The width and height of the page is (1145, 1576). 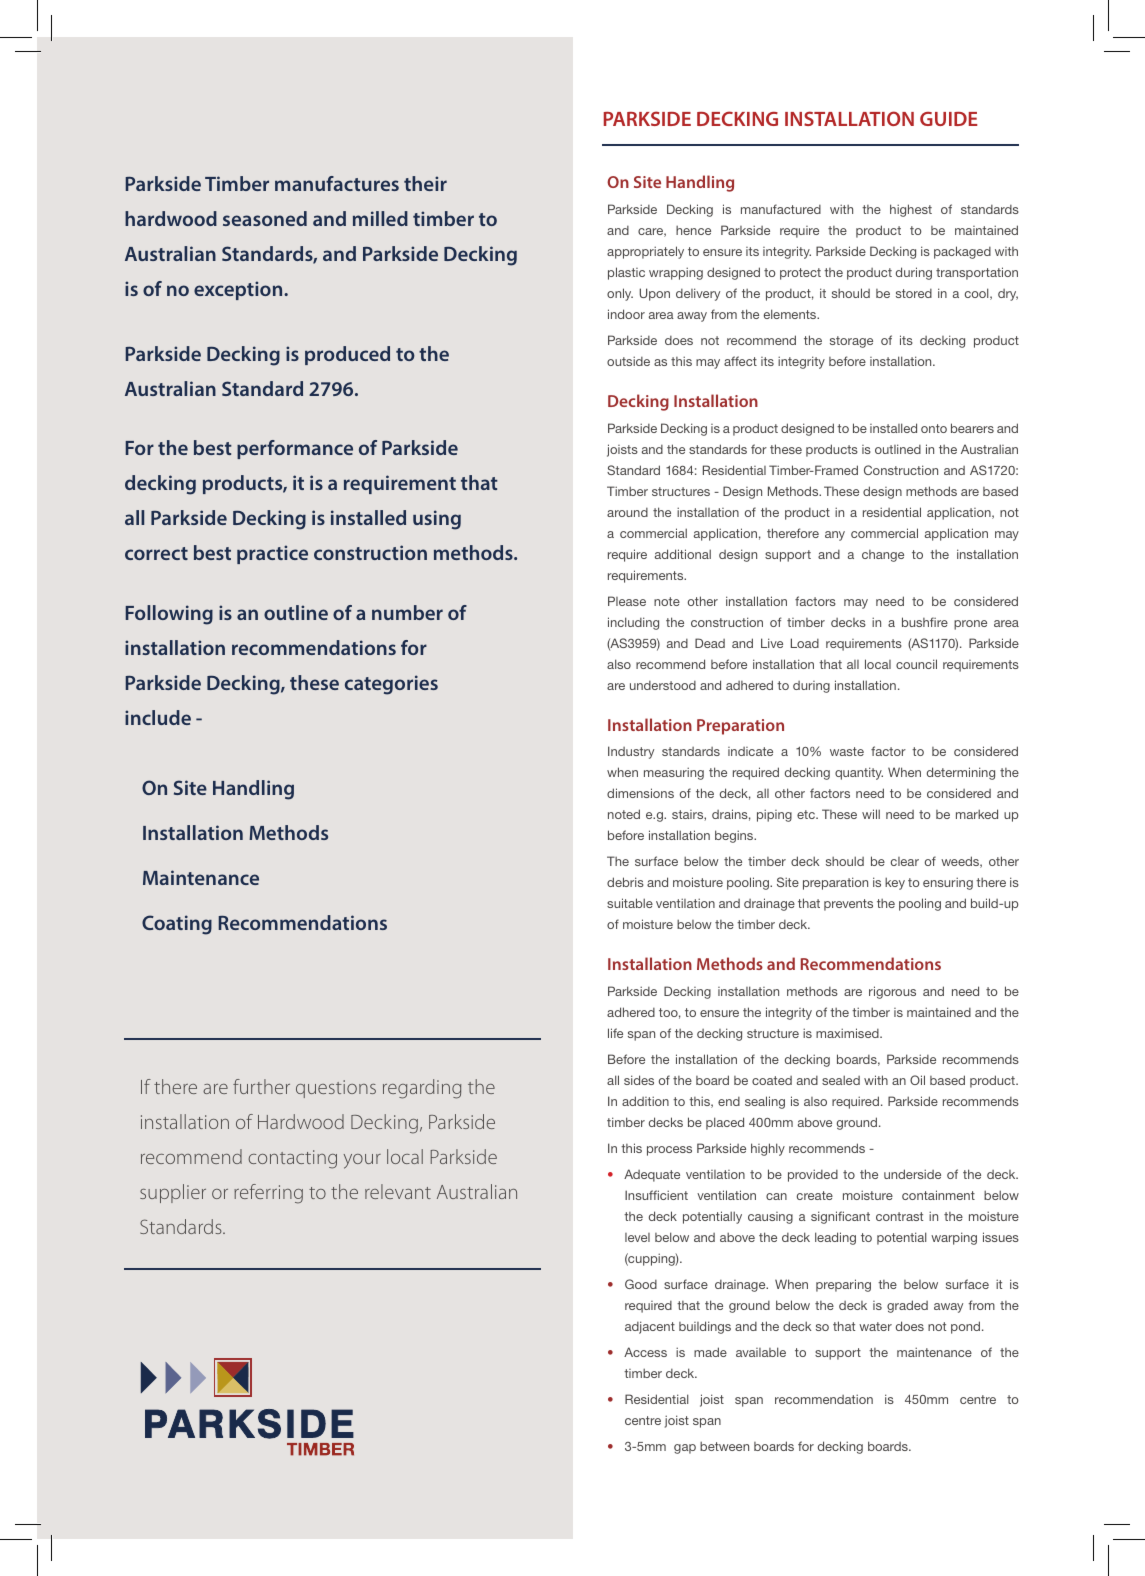 What do you see at coordinates (875, 1326) in the page?
I see `water` at bounding box center [875, 1326].
